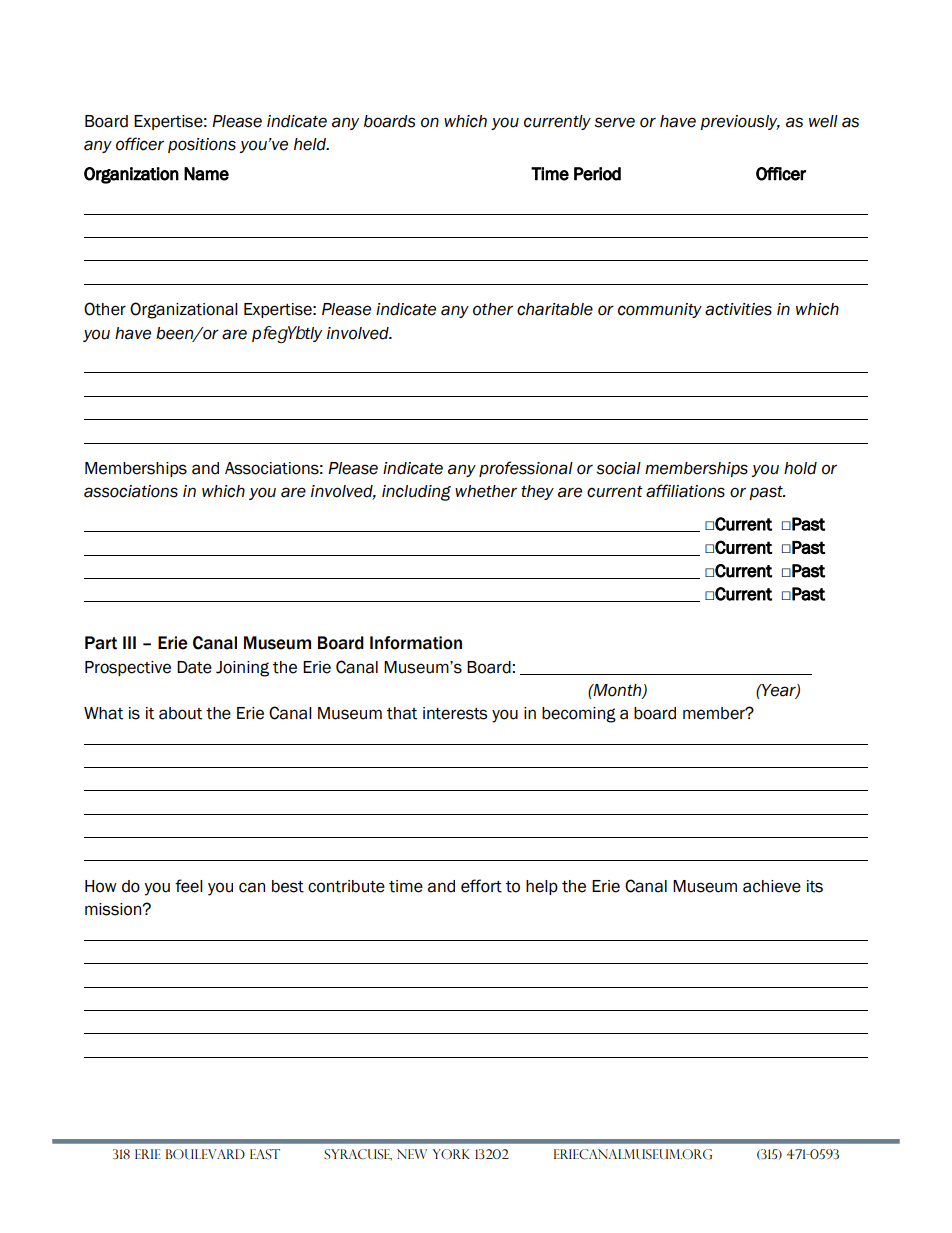 This page has width=952, height=1233. Describe the element at coordinates (597, 174) in the page. I see `Period` at that location.
